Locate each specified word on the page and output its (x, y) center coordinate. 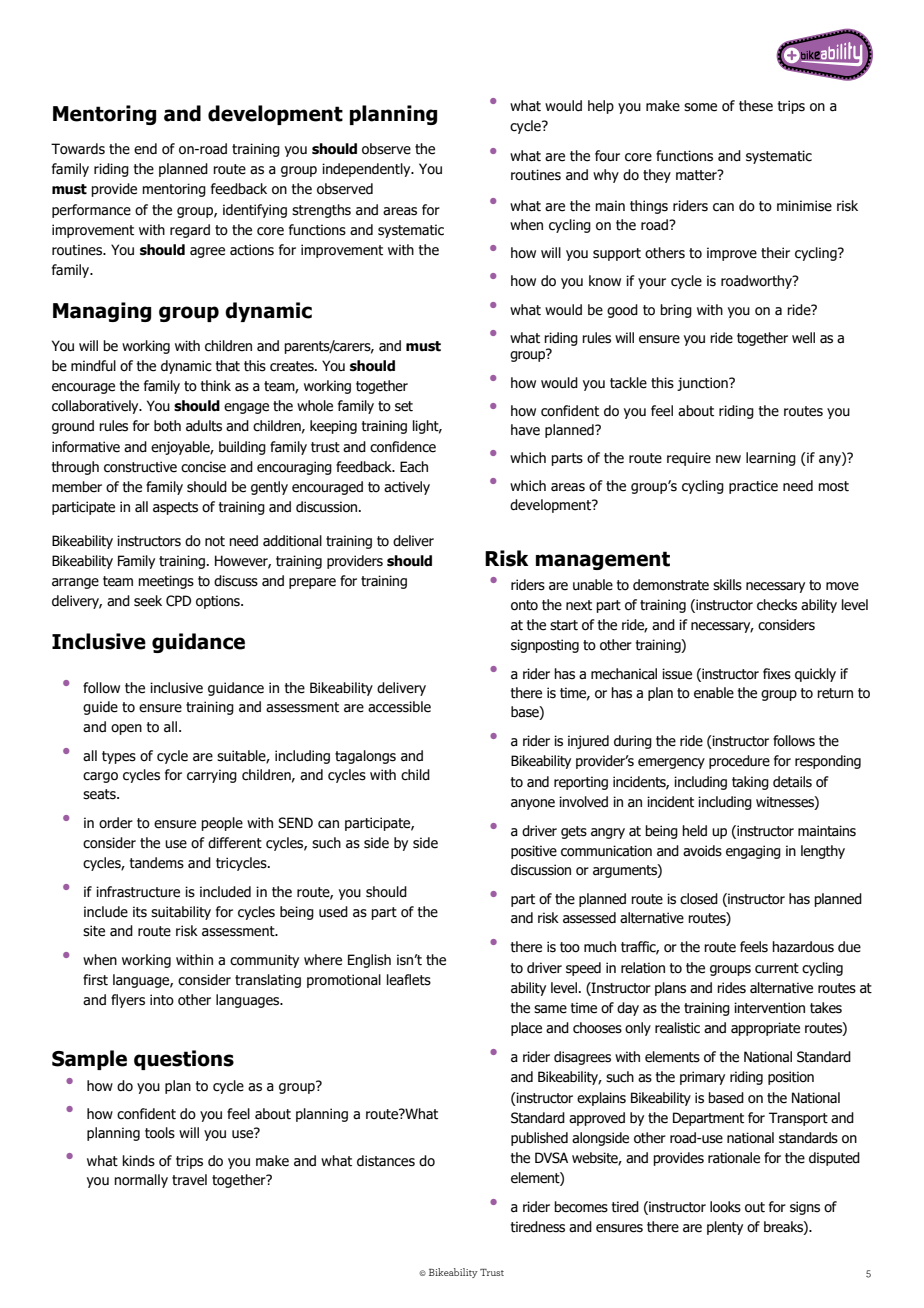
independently (367, 170)
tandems (157, 863)
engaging (753, 852)
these (756, 106)
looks (725, 1207)
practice (753, 487)
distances (386, 1161)
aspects (175, 508)
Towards (78, 149)
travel (189, 1180)
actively (407, 488)
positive (534, 852)
